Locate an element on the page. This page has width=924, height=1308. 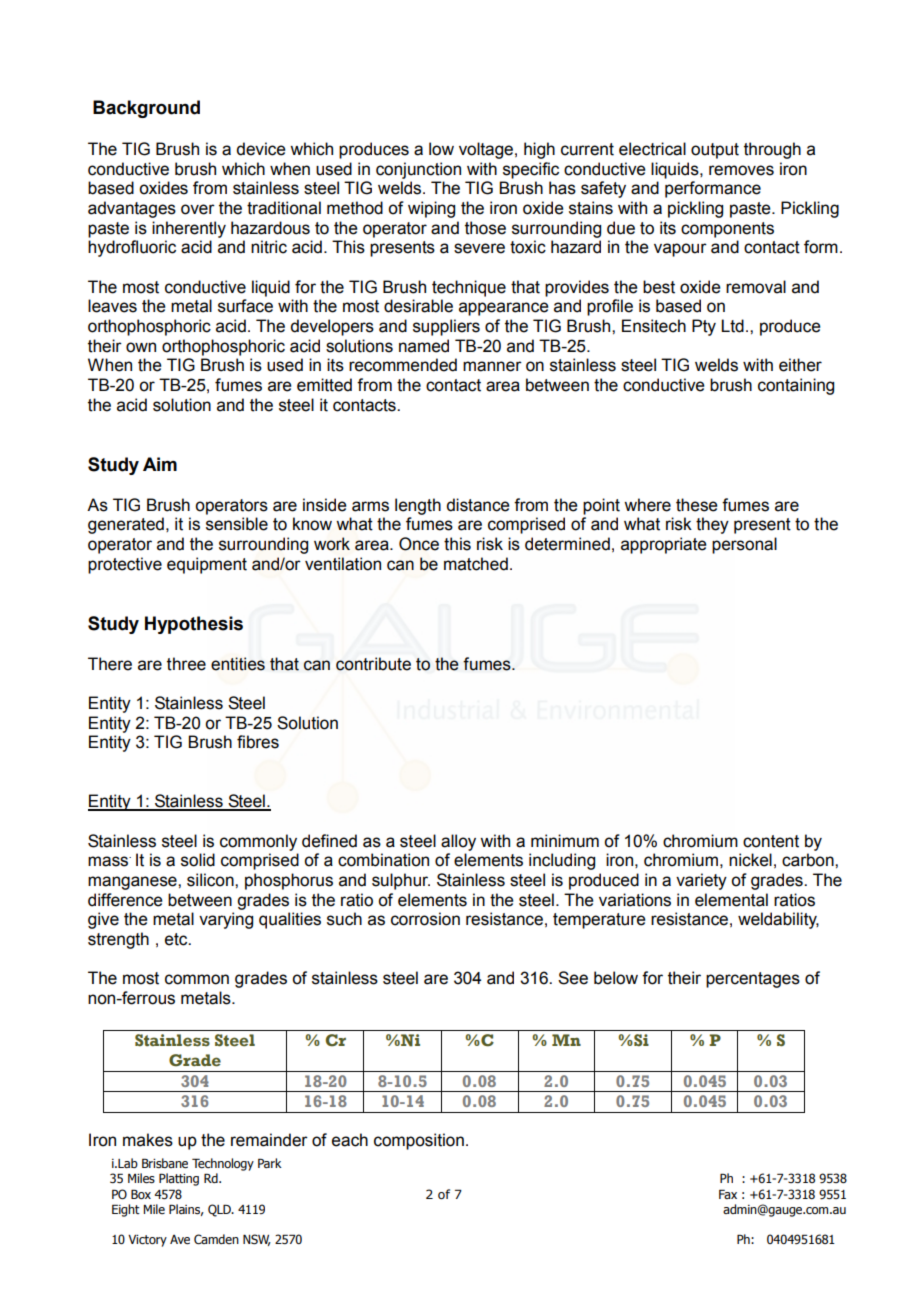
alloy is located at coordinates (458, 842).
